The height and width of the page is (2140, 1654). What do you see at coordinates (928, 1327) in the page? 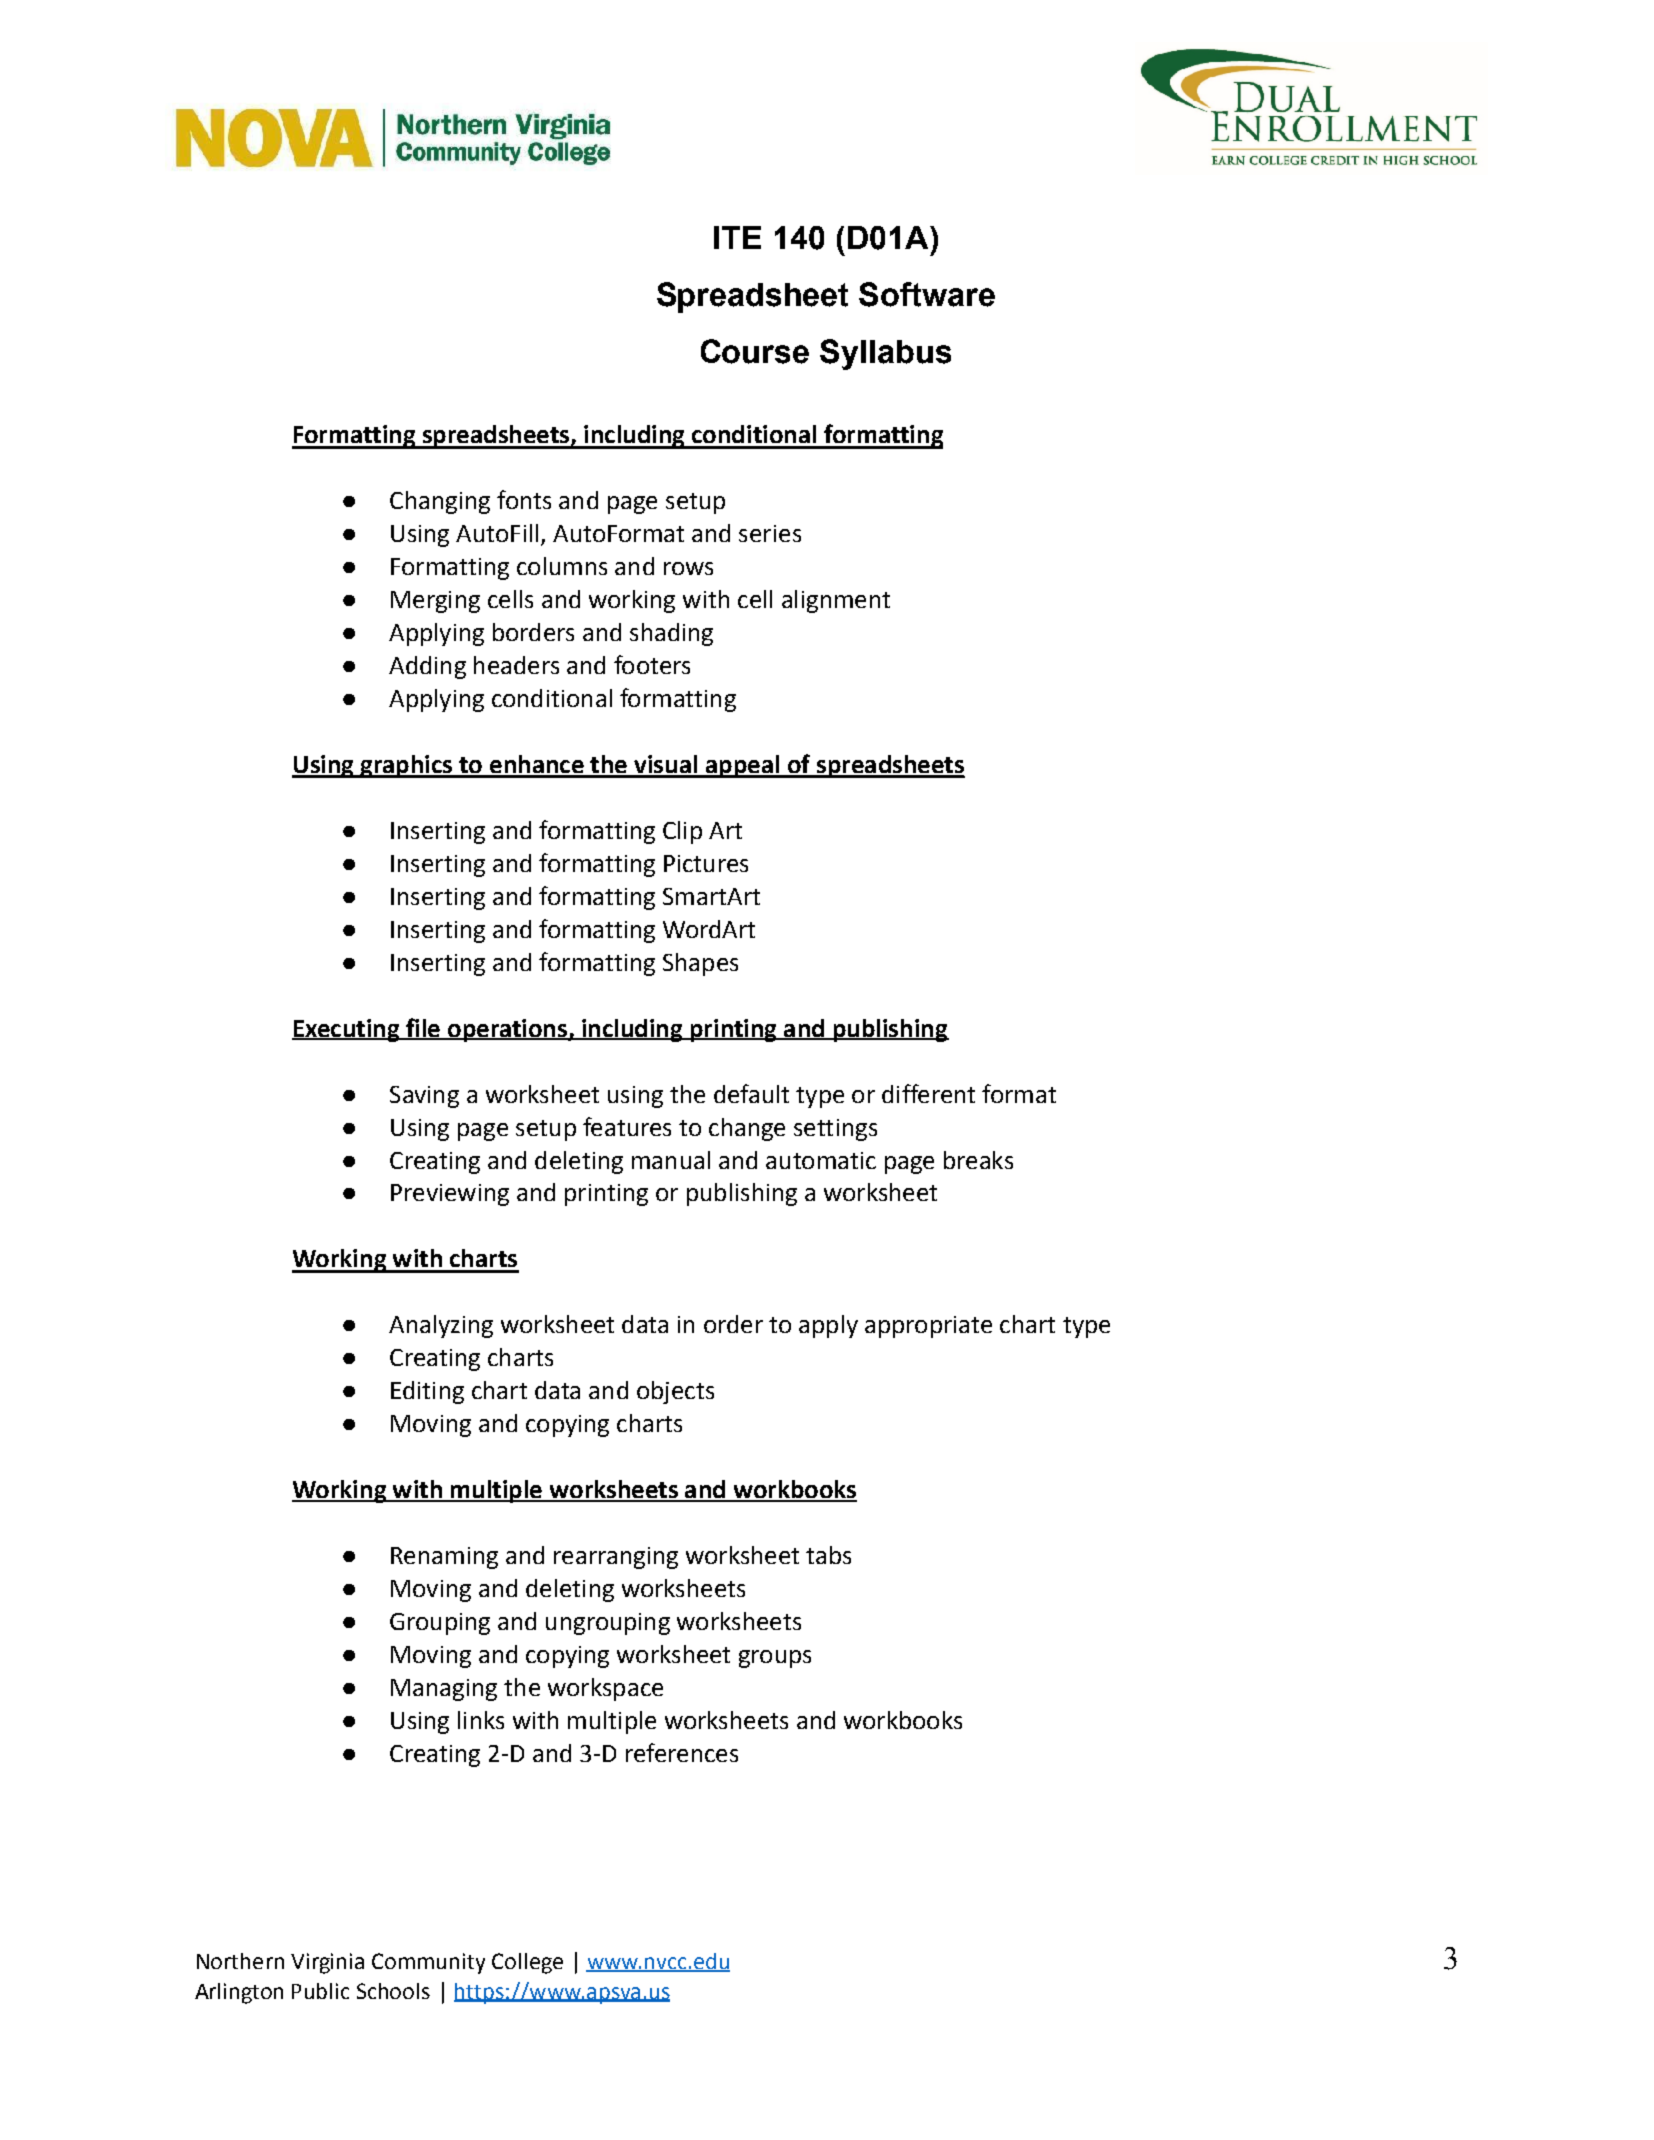
I see `appropriate` at bounding box center [928, 1327].
